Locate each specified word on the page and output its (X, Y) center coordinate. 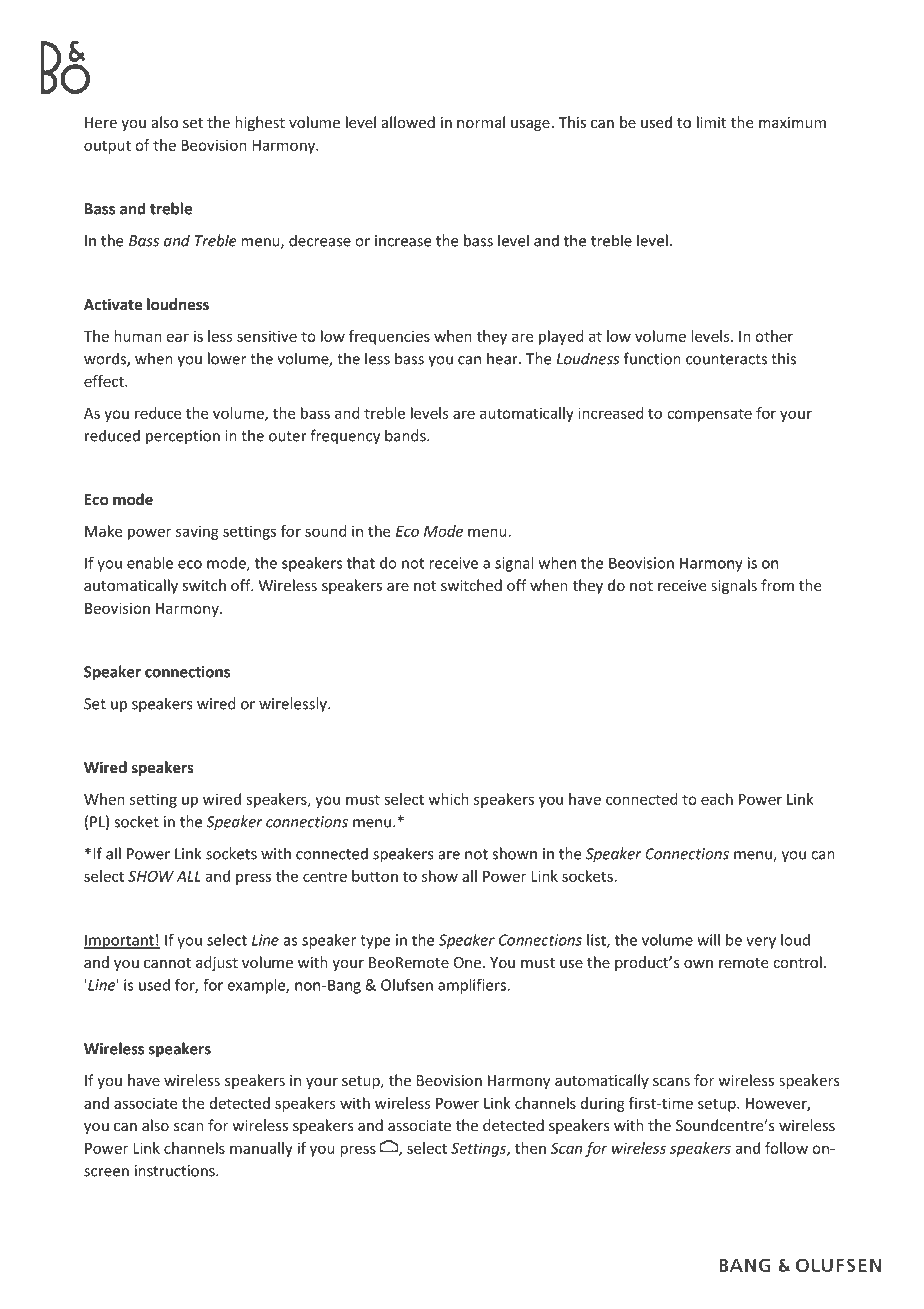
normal (481, 122)
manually (261, 1149)
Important (120, 941)
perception (183, 437)
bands (406, 435)
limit (711, 122)
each (717, 799)
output (107, 147)
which (449, 799)
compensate (709, 415)
